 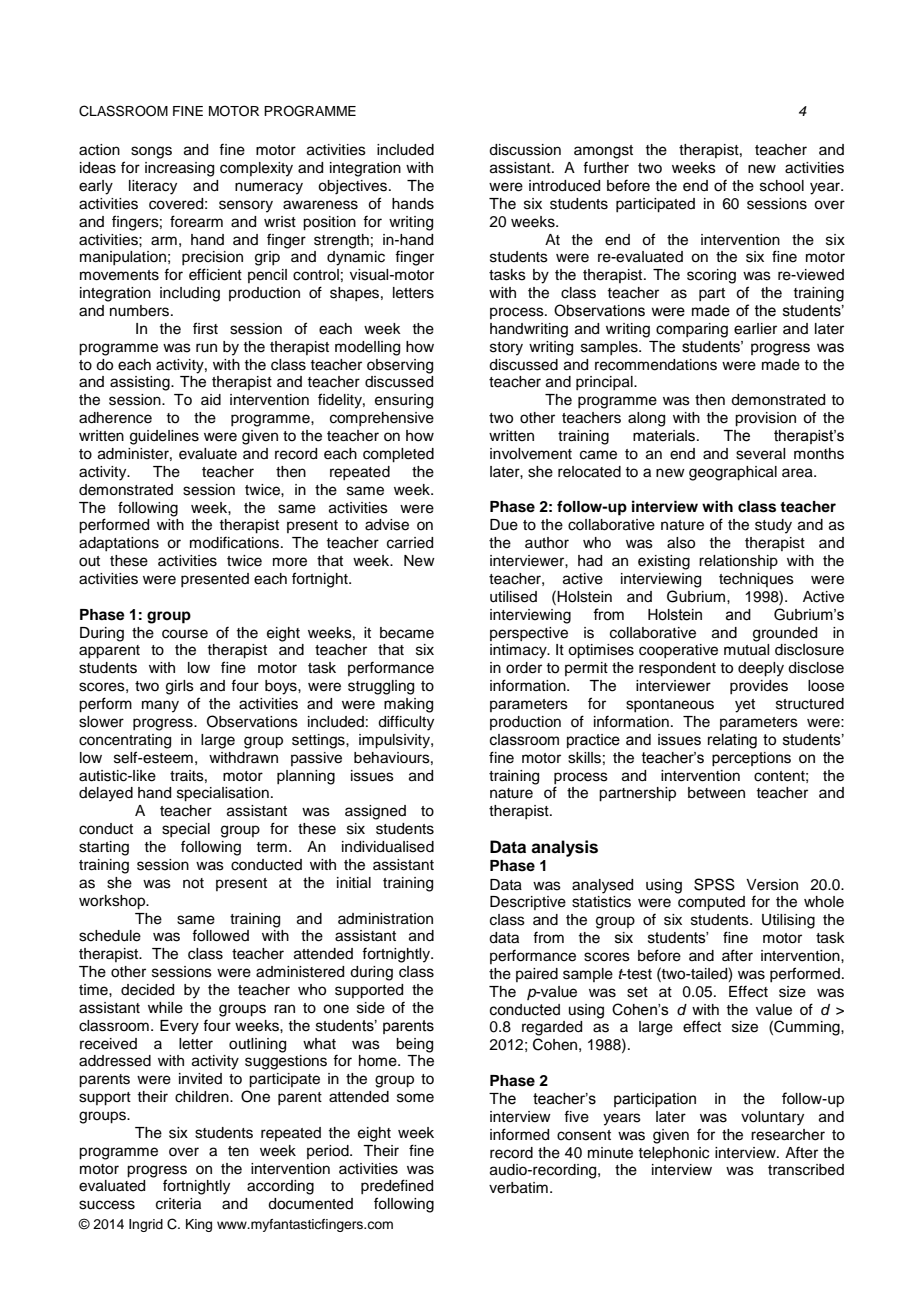 What do you see at coordinates (518, 1188) in the document?
I see `verbatim` at bounding box center [518, 1188].
